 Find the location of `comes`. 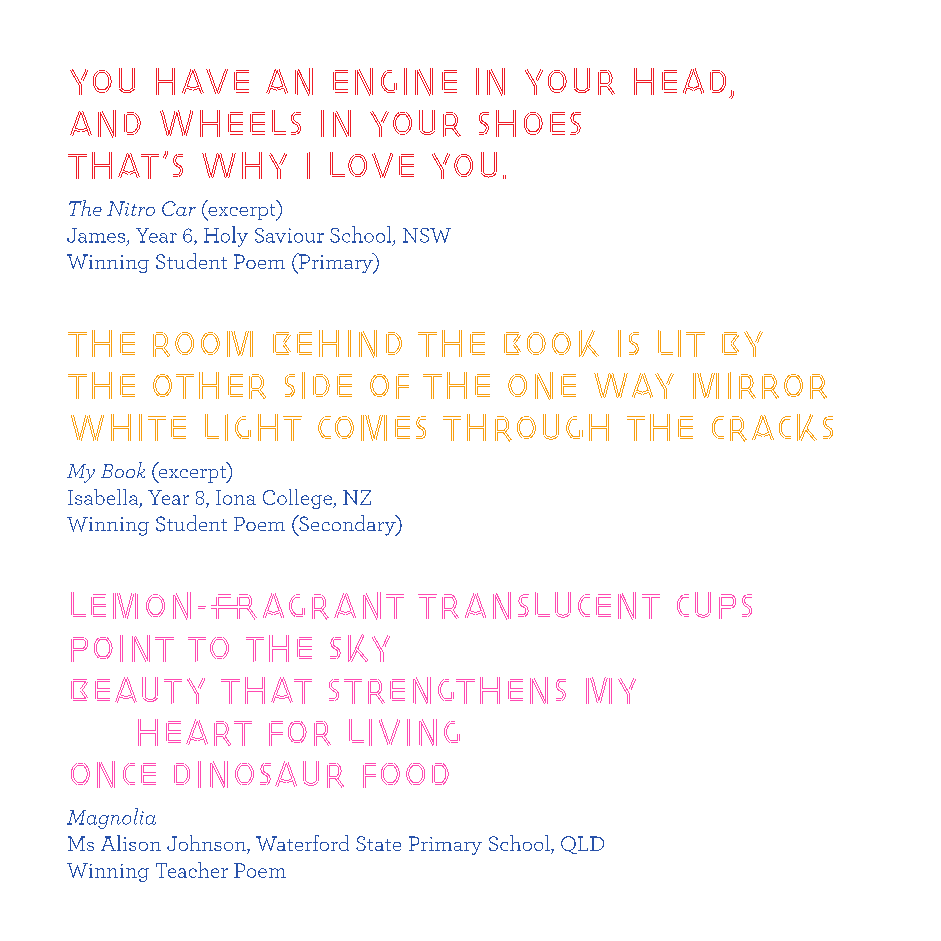

comes is located at coordinates (372, 428).
